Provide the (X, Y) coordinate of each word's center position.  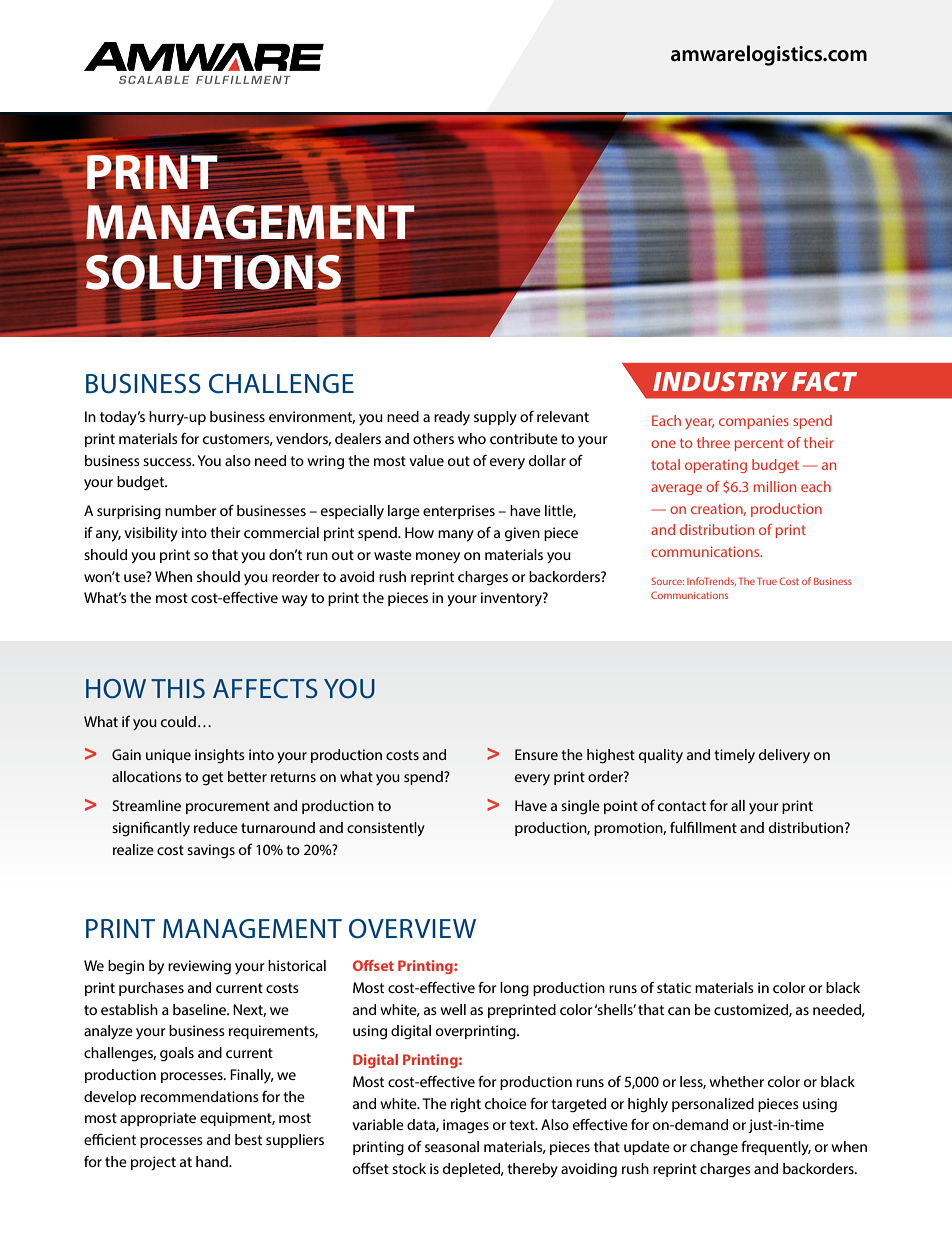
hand (213, 1161)
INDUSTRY (720, 381)
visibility (151, 534)
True (767, 581)
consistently (386, 829)
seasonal (452, 1146)
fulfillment (703, 827)
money (438, 558)
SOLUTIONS (213, 271)
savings (211, 851)
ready (452, 418)
